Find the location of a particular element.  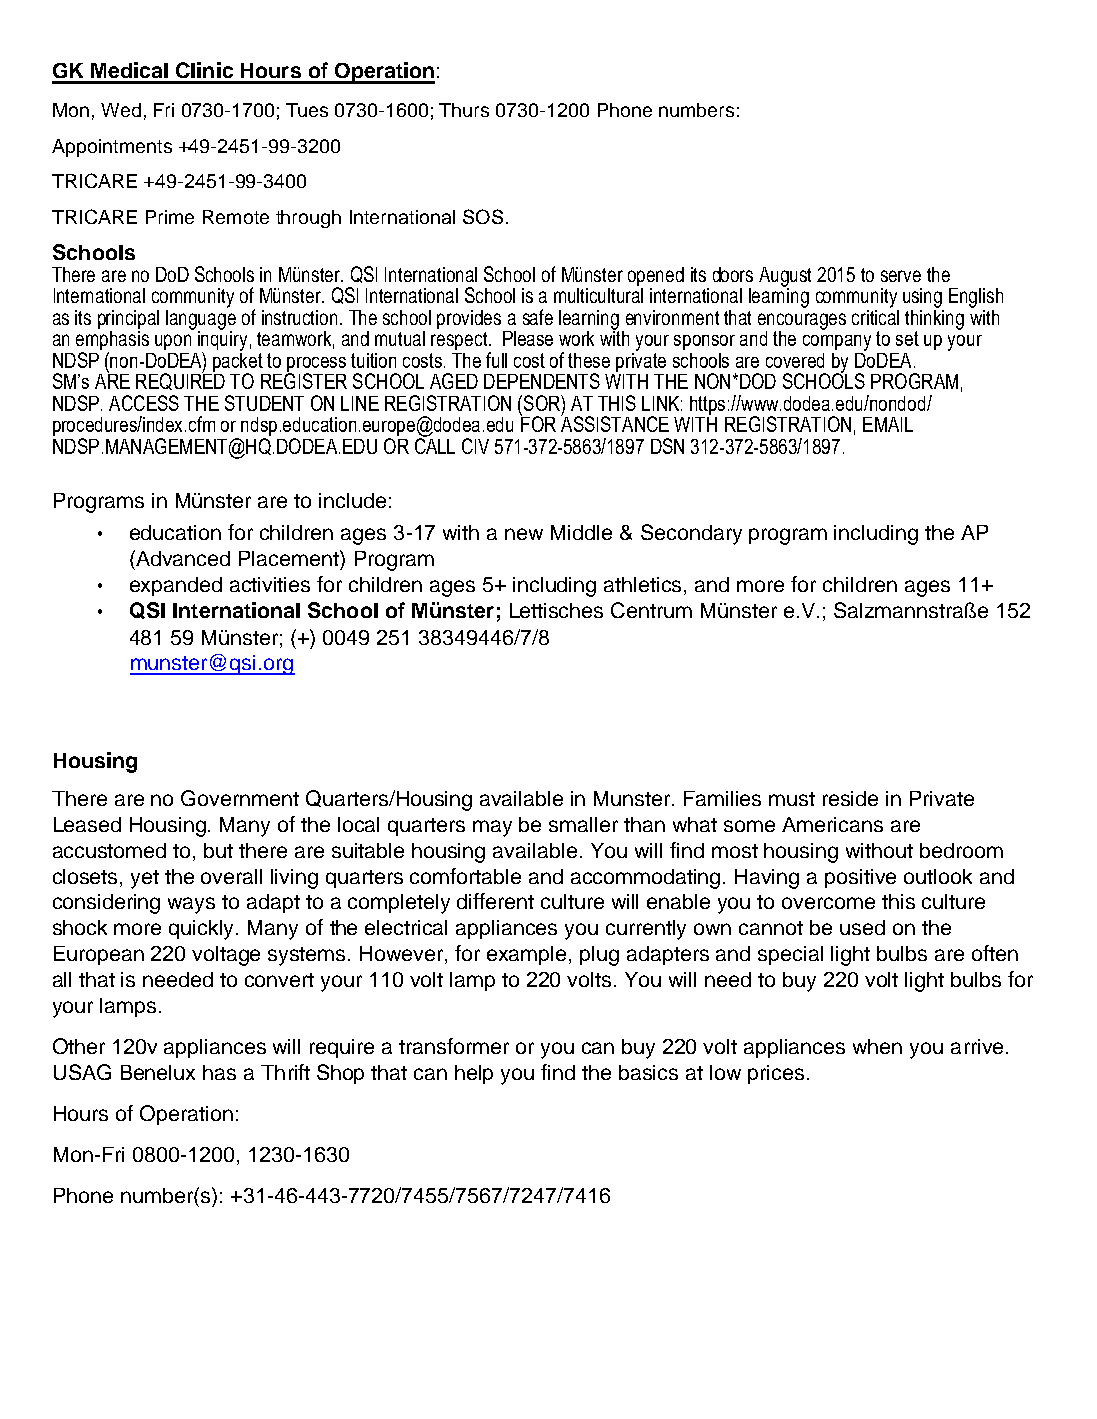

Secondary is located at coordinates (691, 534).
